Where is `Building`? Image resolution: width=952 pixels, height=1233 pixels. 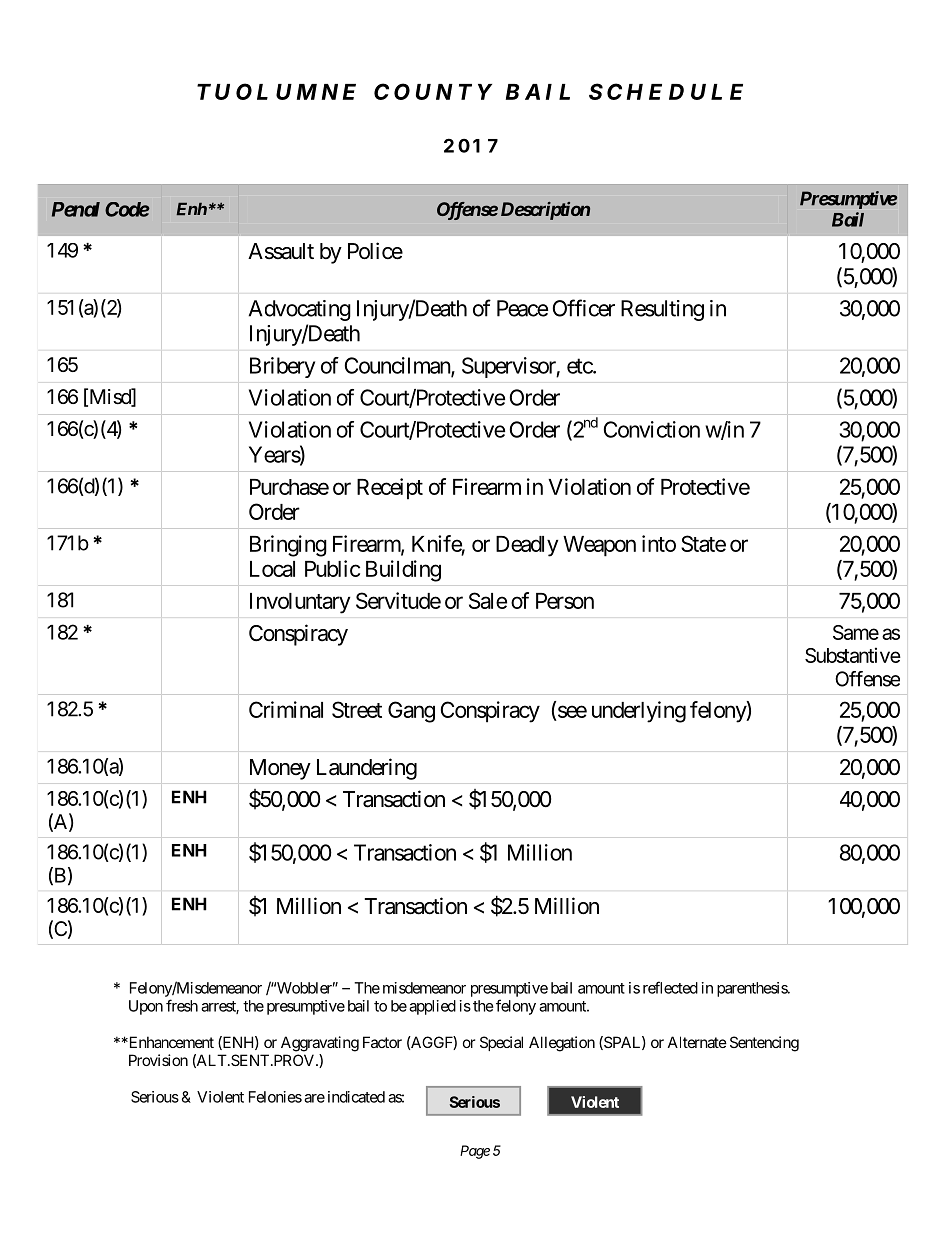
Building is located at coordinates (403, 571).
